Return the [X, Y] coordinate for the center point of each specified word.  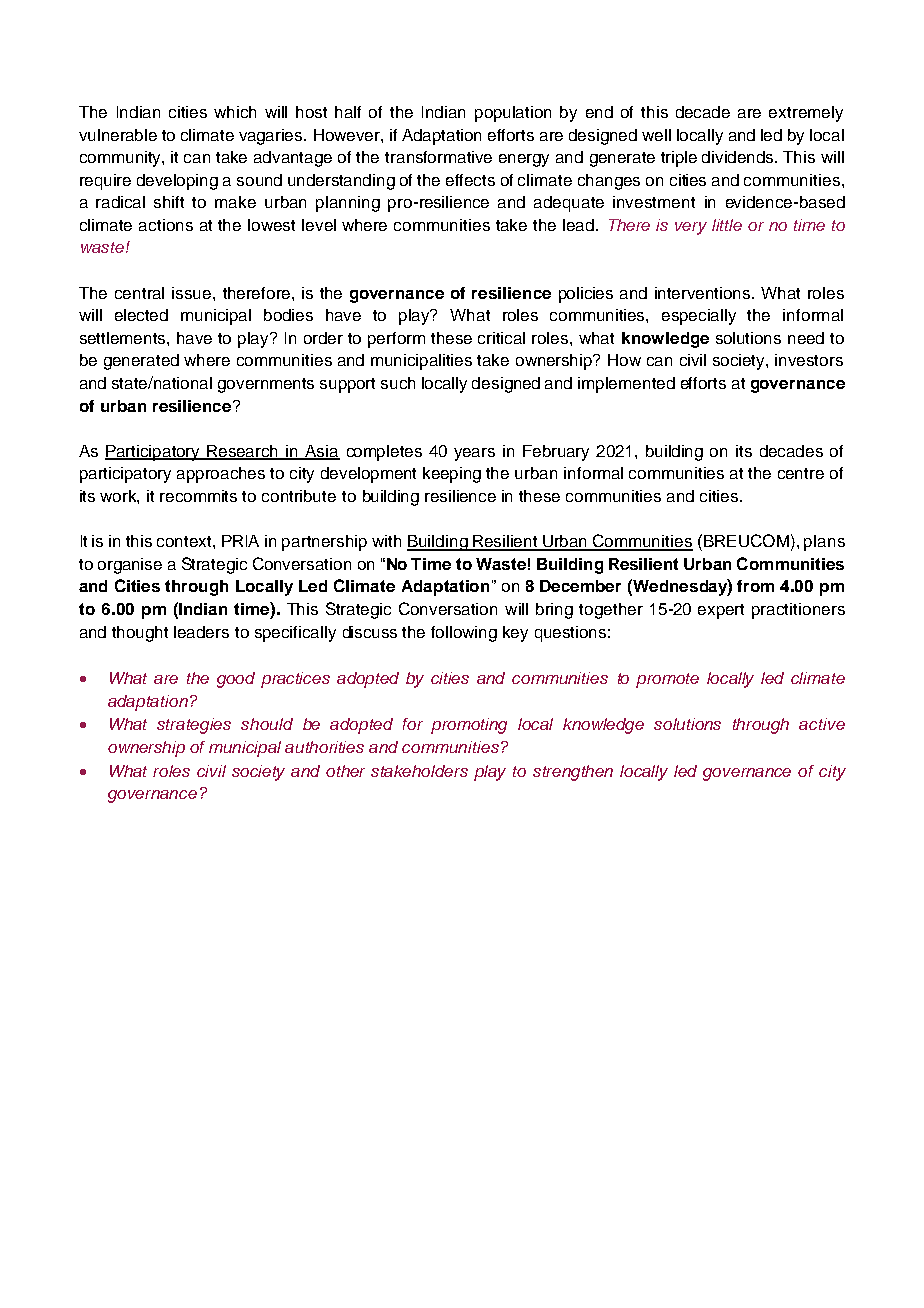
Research [243, 452]
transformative [438, 157]
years [474, 454]
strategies [194, 726]
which [235, 112]
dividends [739, 157]
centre [801, 473]
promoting [469, 726]
